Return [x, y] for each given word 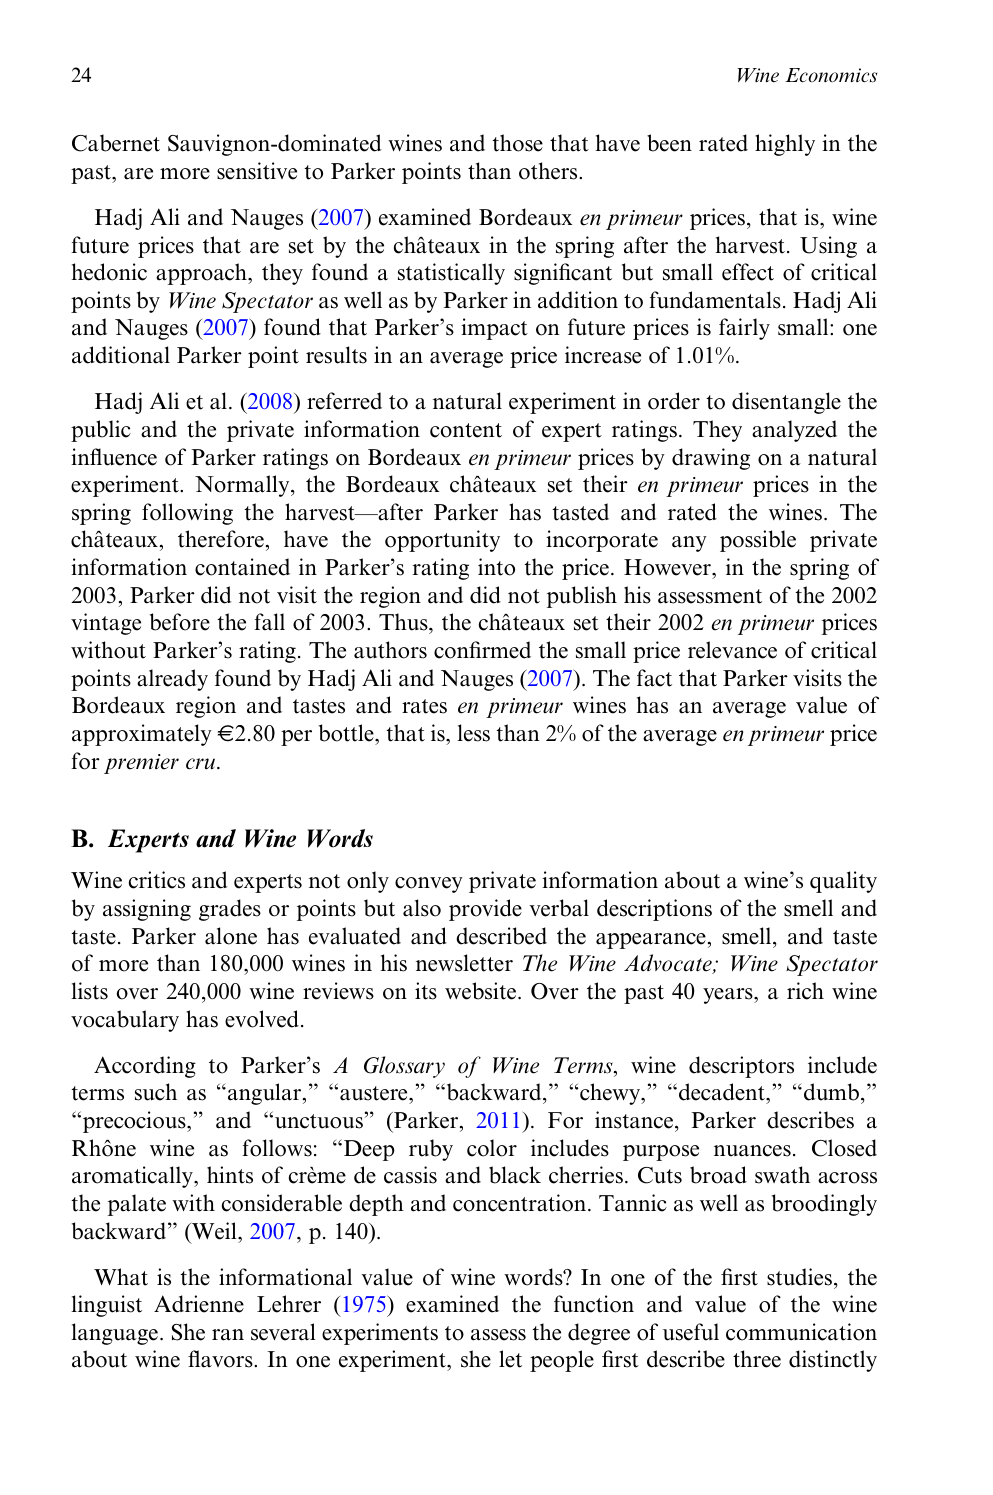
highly [785, 145]
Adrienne [199, 1304]
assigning [147, 910]
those [517, 143]
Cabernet [116, 143]
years [729, 996]
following [187, 514]
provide [485, 910]
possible [758, 541]
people [562, 1361]
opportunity [442, 541]
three [757, 1359]
